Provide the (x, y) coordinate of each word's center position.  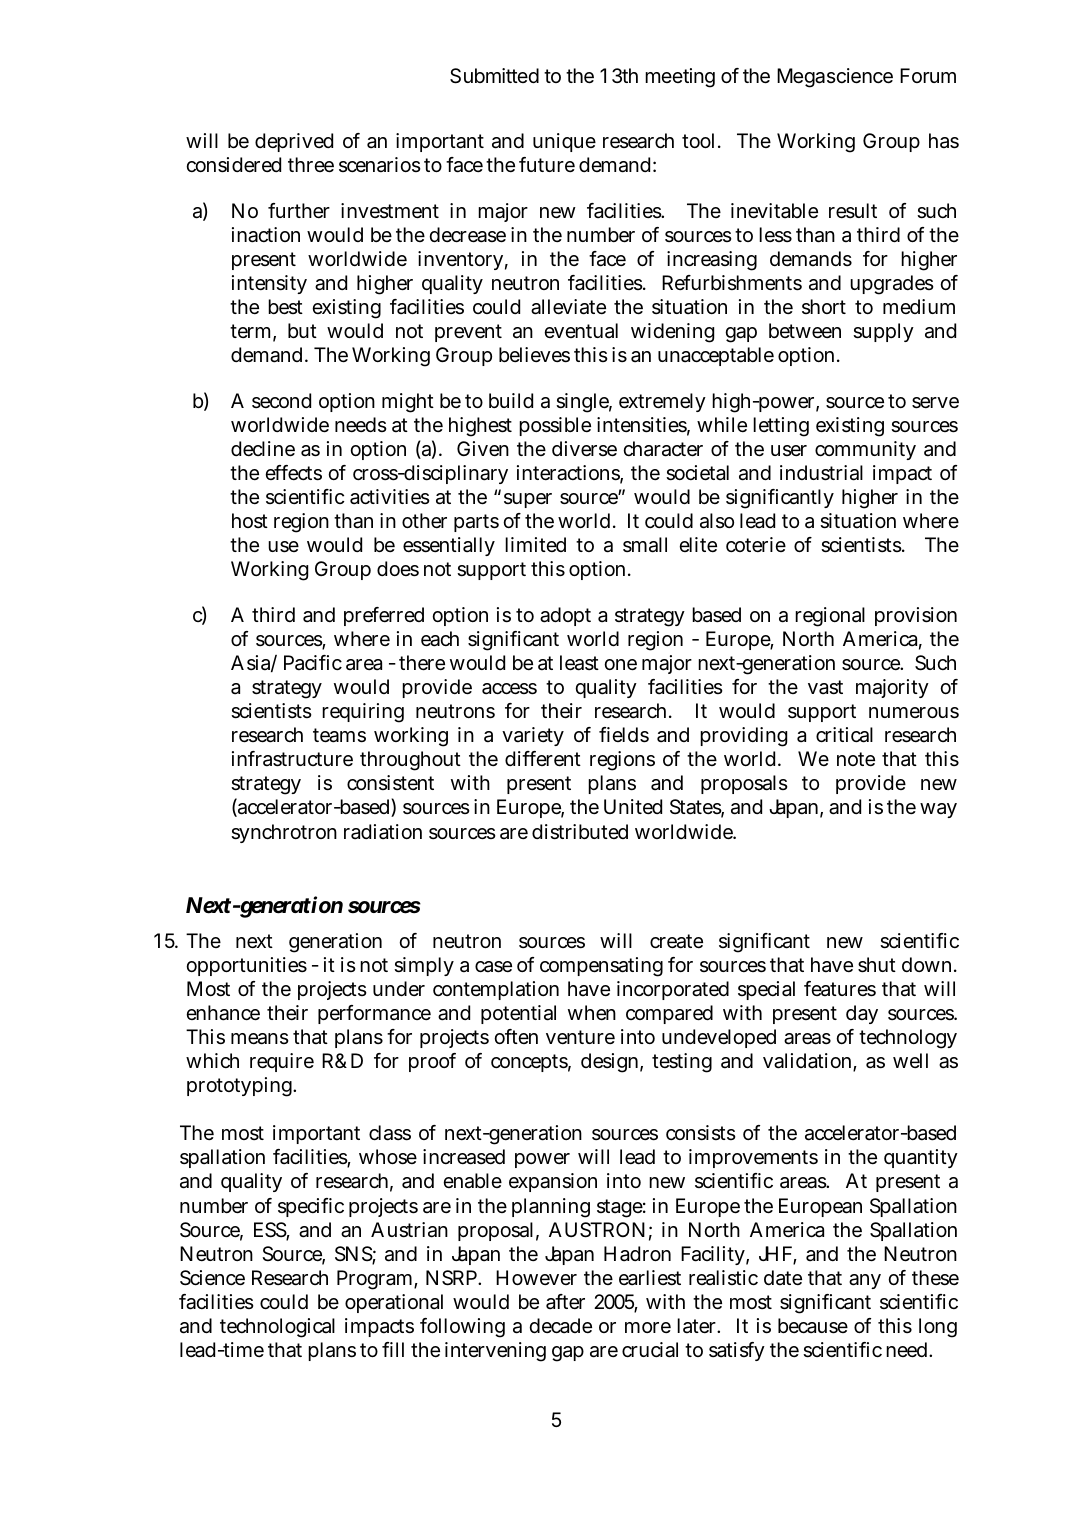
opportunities (246, 966)
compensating (601, 967)
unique (564, 142)
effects (293, 473)
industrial (821, 473)
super (528, 500)
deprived (294, 142)
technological (277, 1328)
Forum (928, 75)
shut (877, 965)
